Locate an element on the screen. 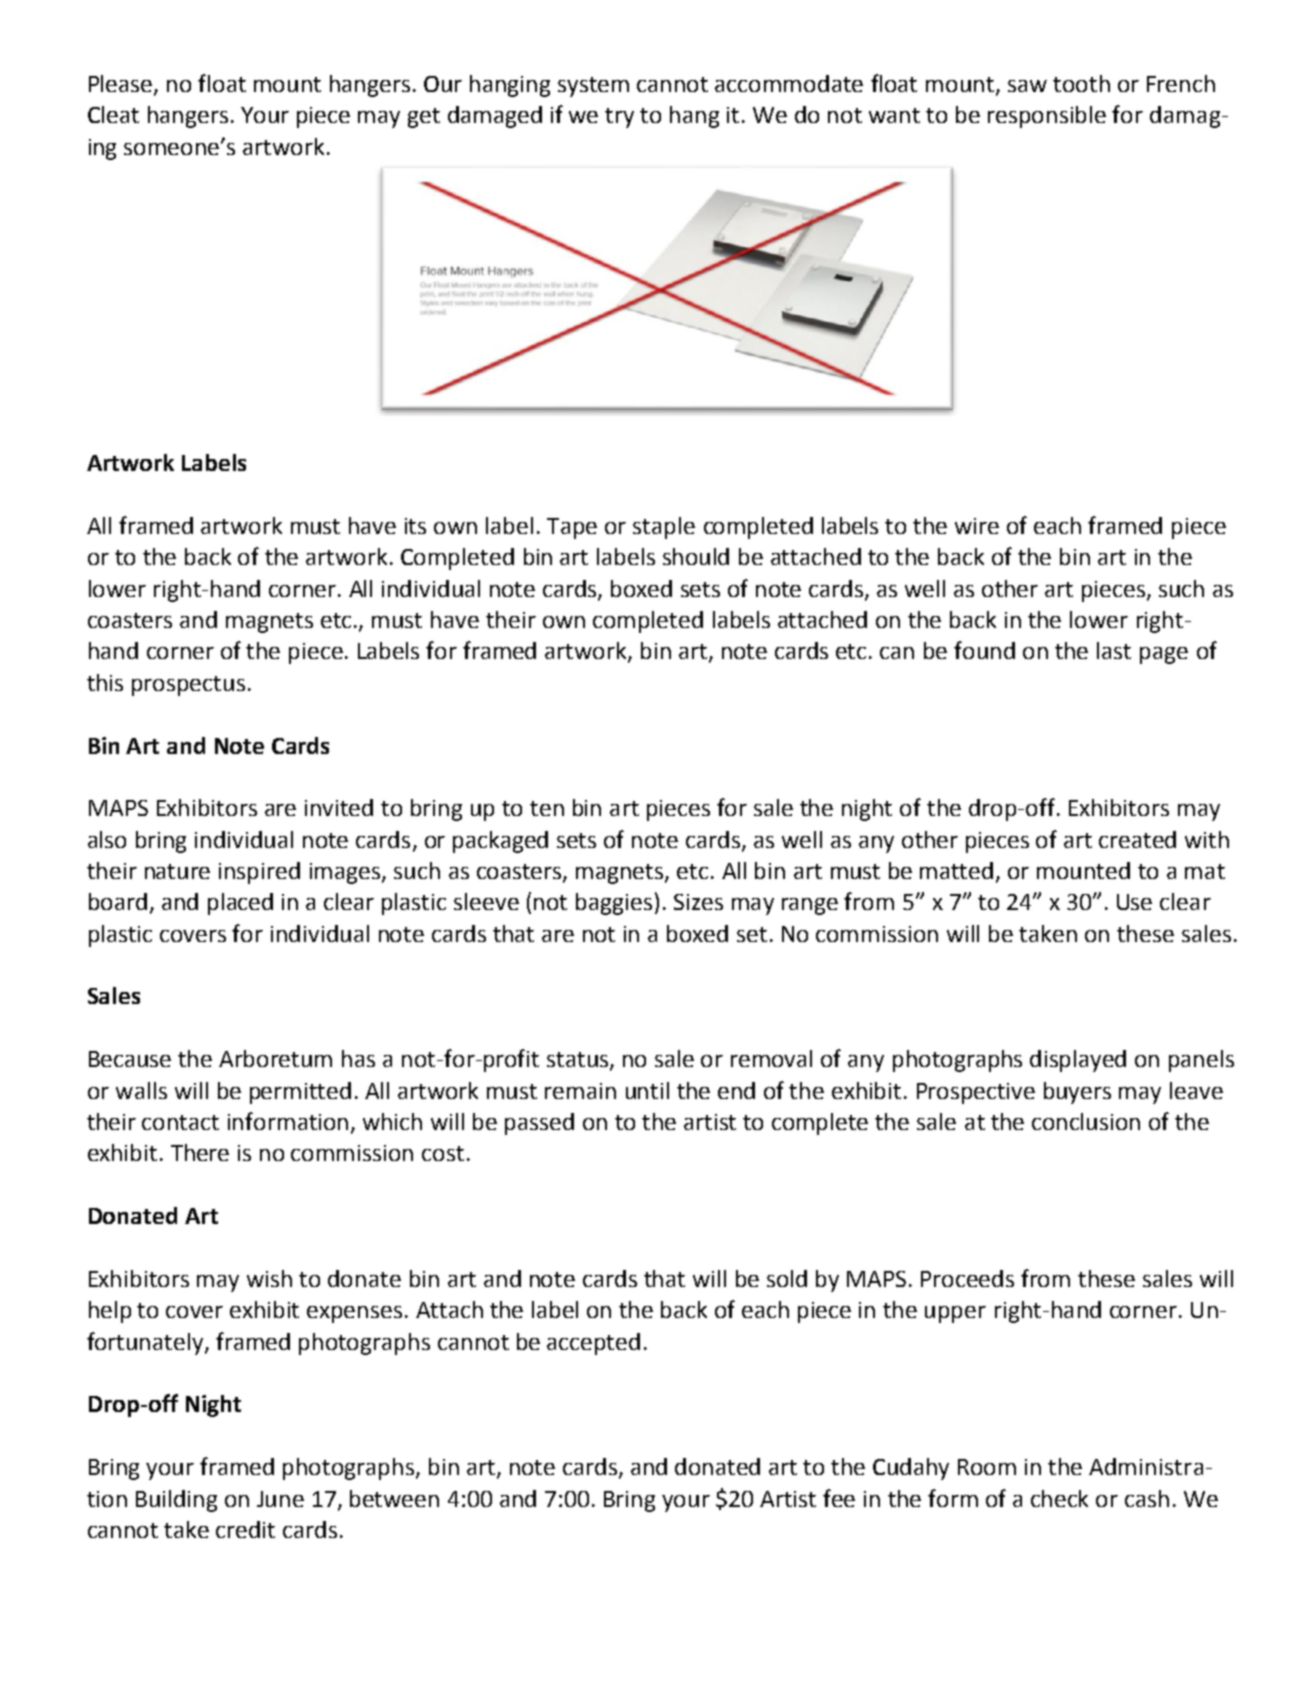 The width and height of the screenshot is (1310, 1696). Arboretum is located at coordinates (275, 1058).
